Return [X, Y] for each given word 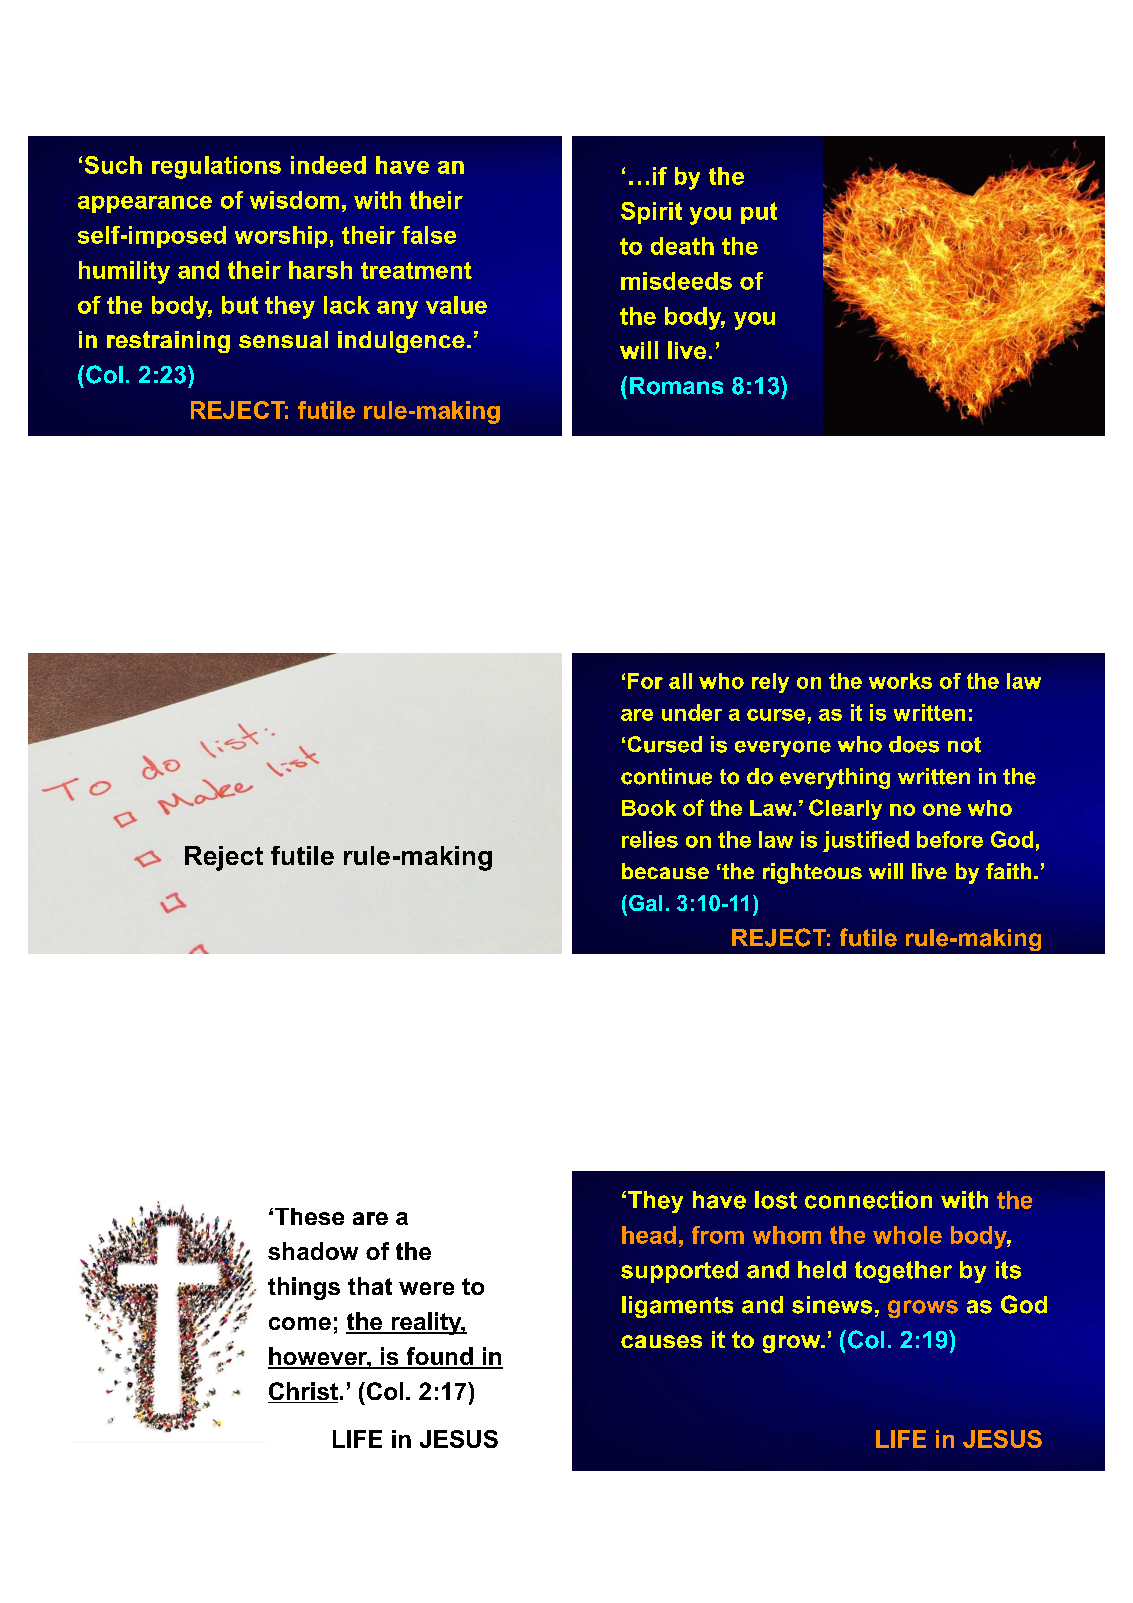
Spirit [651, 213]
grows [923, 1309]
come [300, 1323]
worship [281, 237]
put [759, 213]
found [439, 1357]
